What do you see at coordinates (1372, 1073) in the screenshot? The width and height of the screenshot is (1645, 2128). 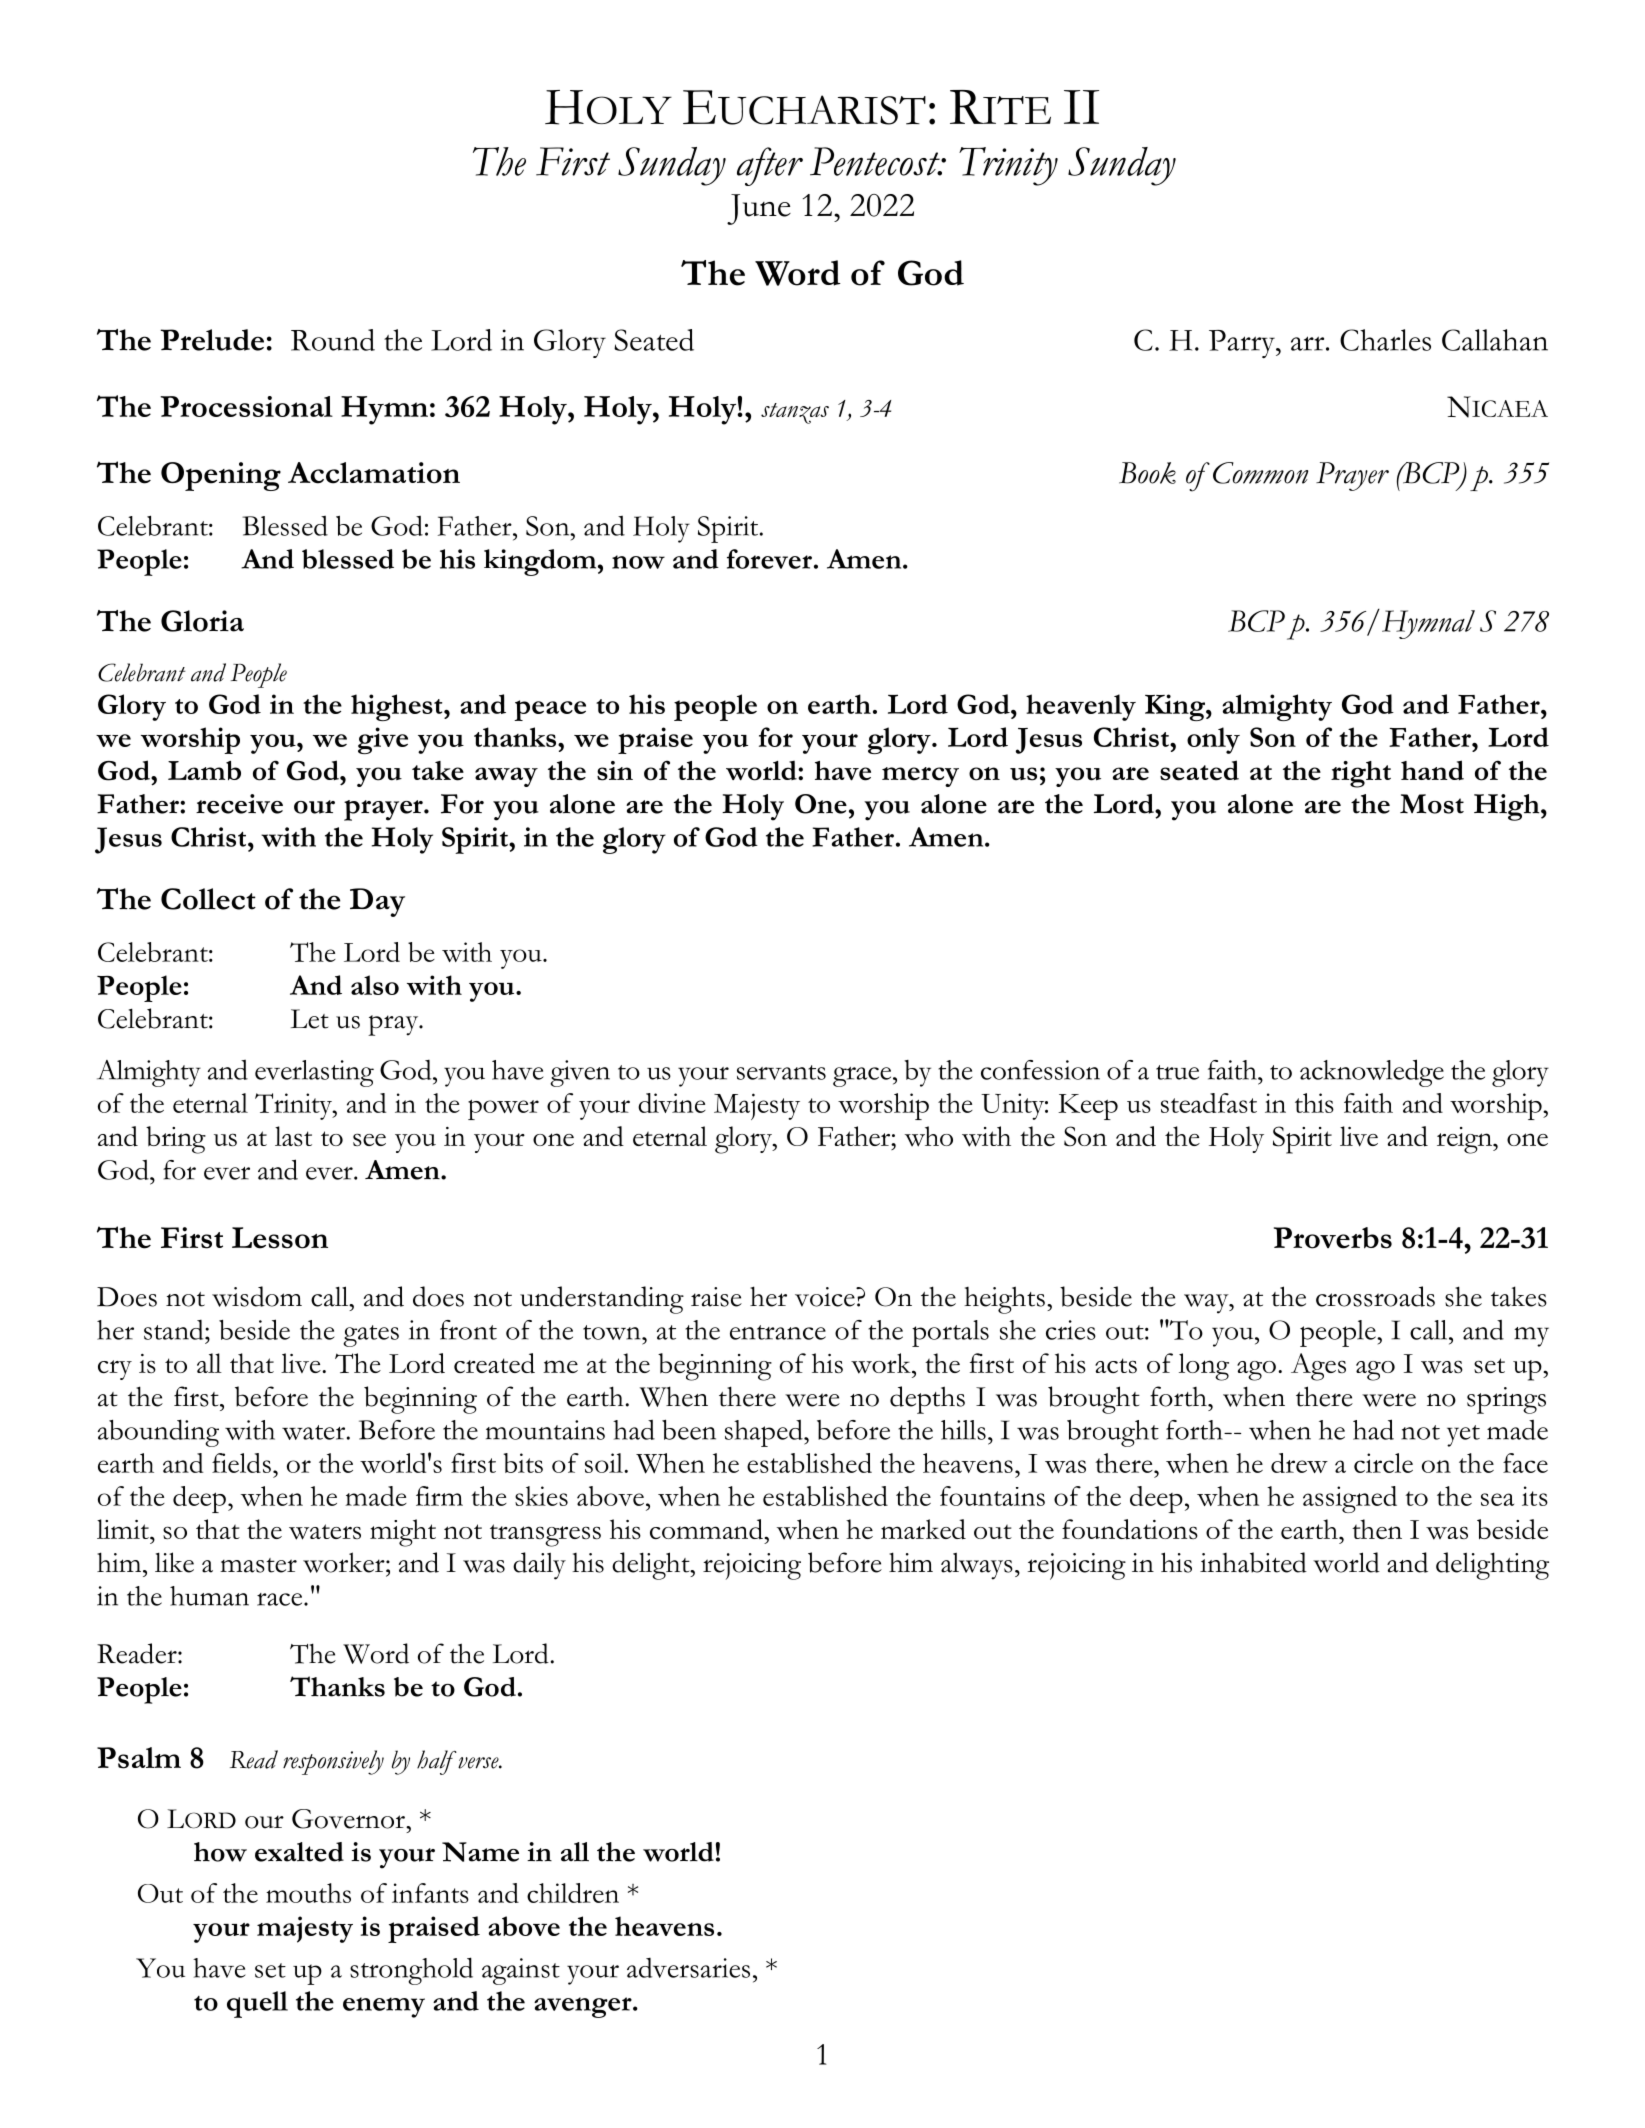 I see `acknowledge` at bounding box center [1372, 1073].
